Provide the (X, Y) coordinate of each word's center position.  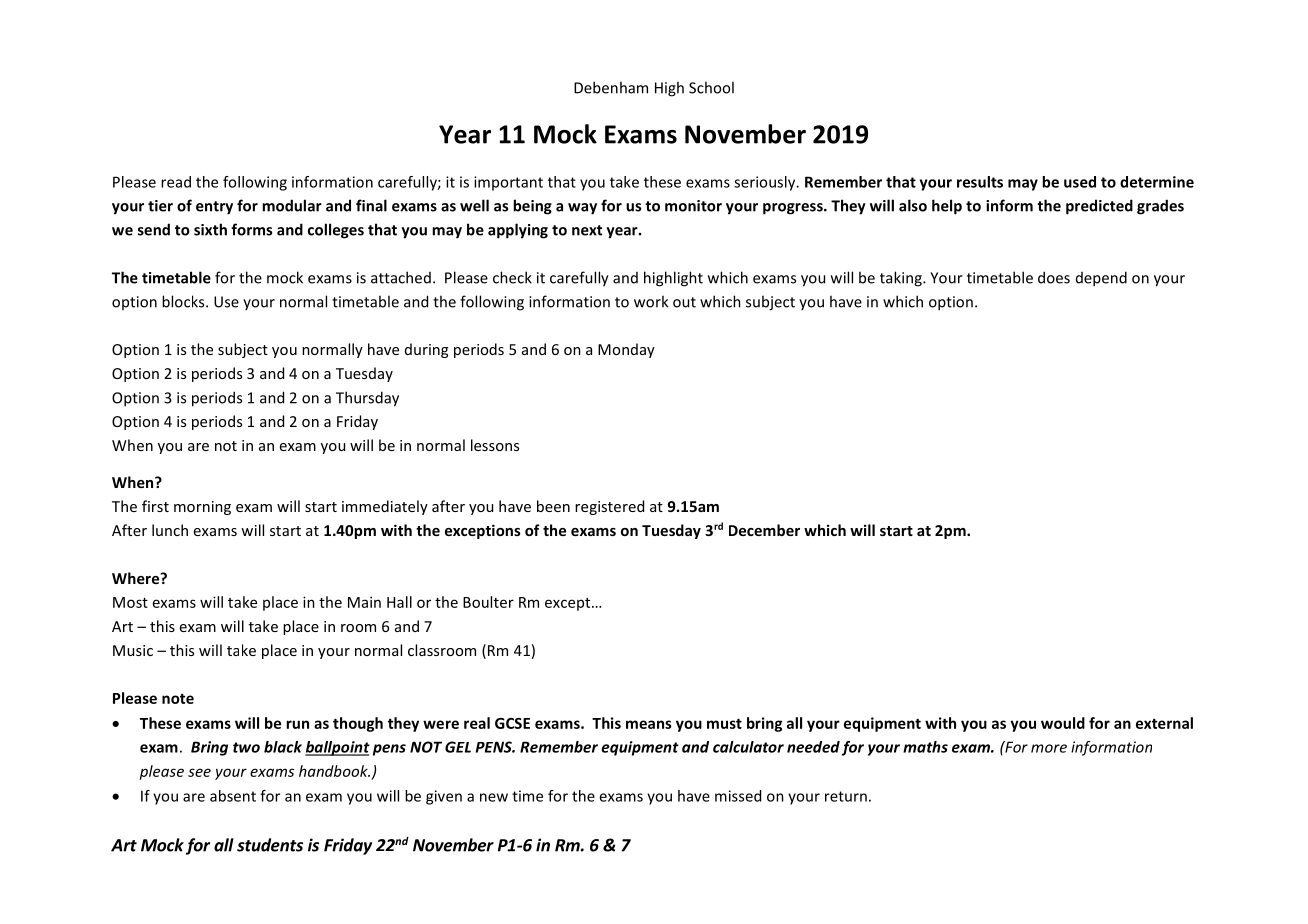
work (651, 301)
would (1063, 723)
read (176, 182)
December (764, 530)
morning (202, 508)
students (270, 845)
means (649, 724)
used (1080, 182)
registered (609, 507)
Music (133, 650)
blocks (184, 301)
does (1054, 277)
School (711, 87)
